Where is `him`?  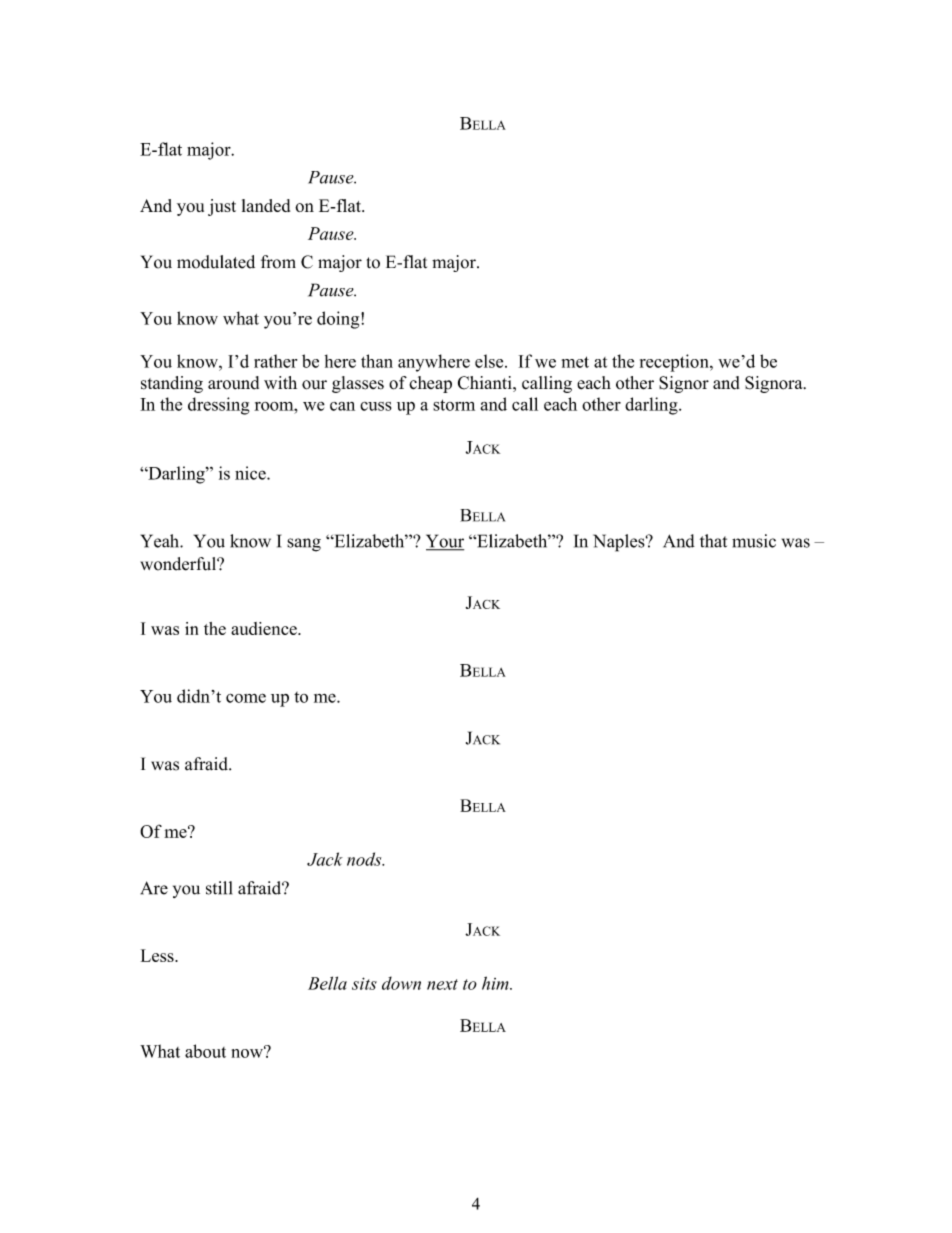
him is located at coordinates (496, 983).
